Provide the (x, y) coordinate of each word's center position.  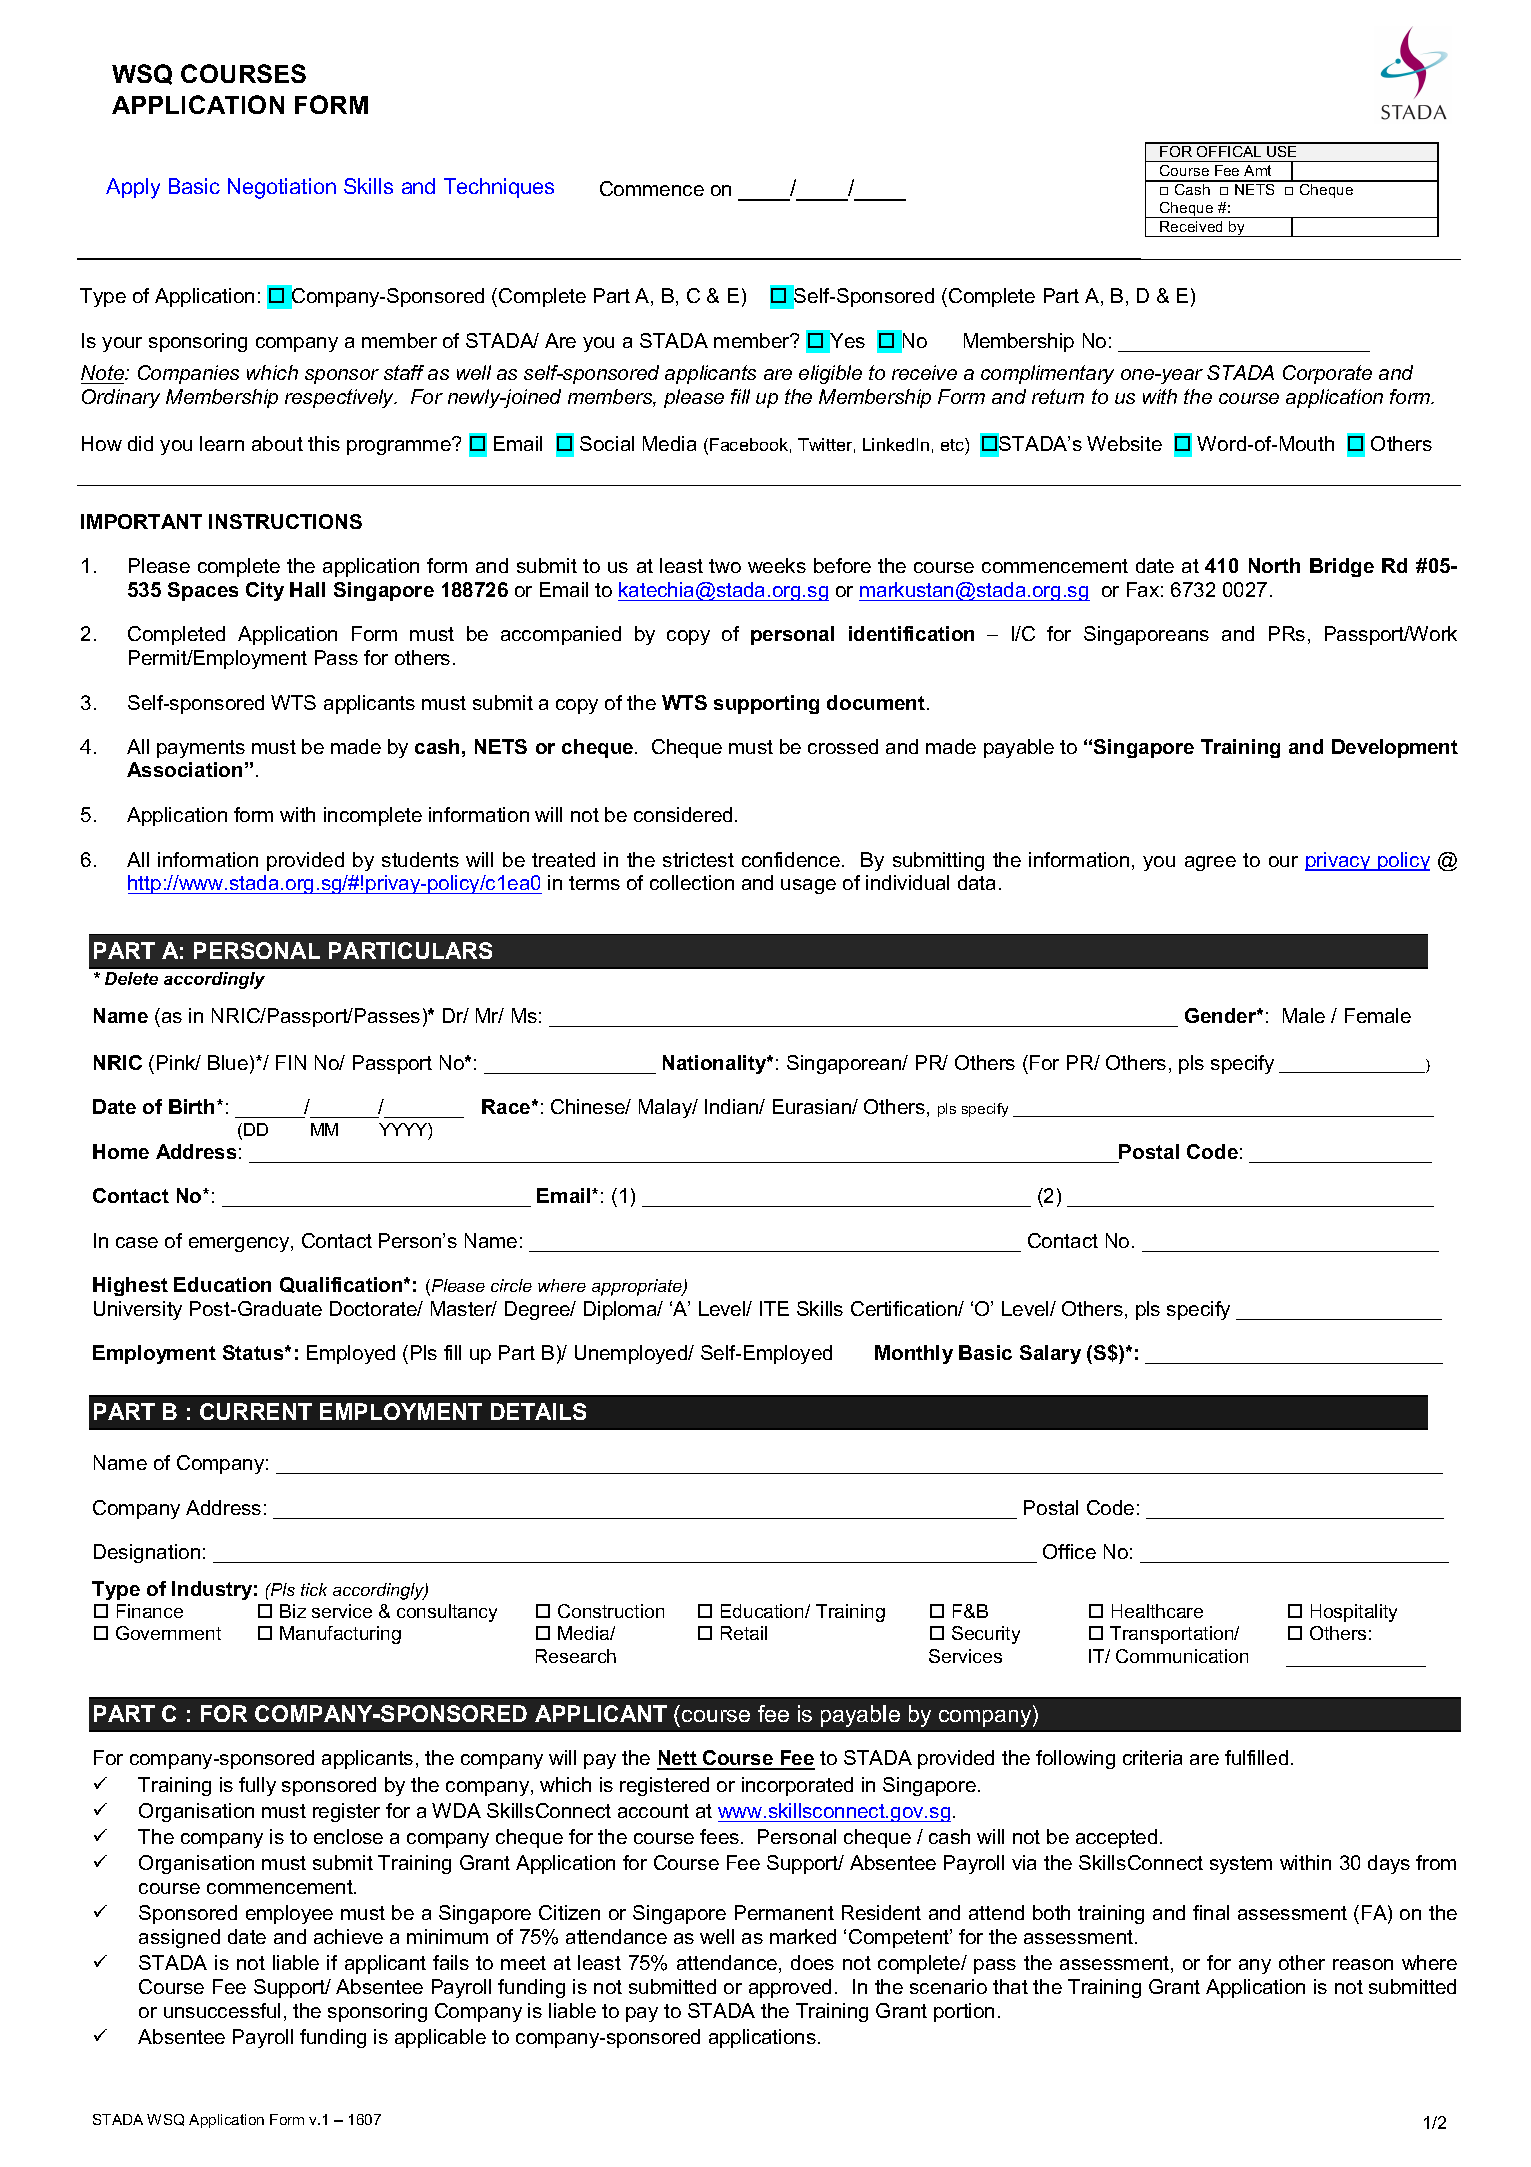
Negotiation (282, 188)
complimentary (1047, 374)
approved (790, 1988)
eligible (830, 374)
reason (1363, 1964)
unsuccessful (222, 2010)
